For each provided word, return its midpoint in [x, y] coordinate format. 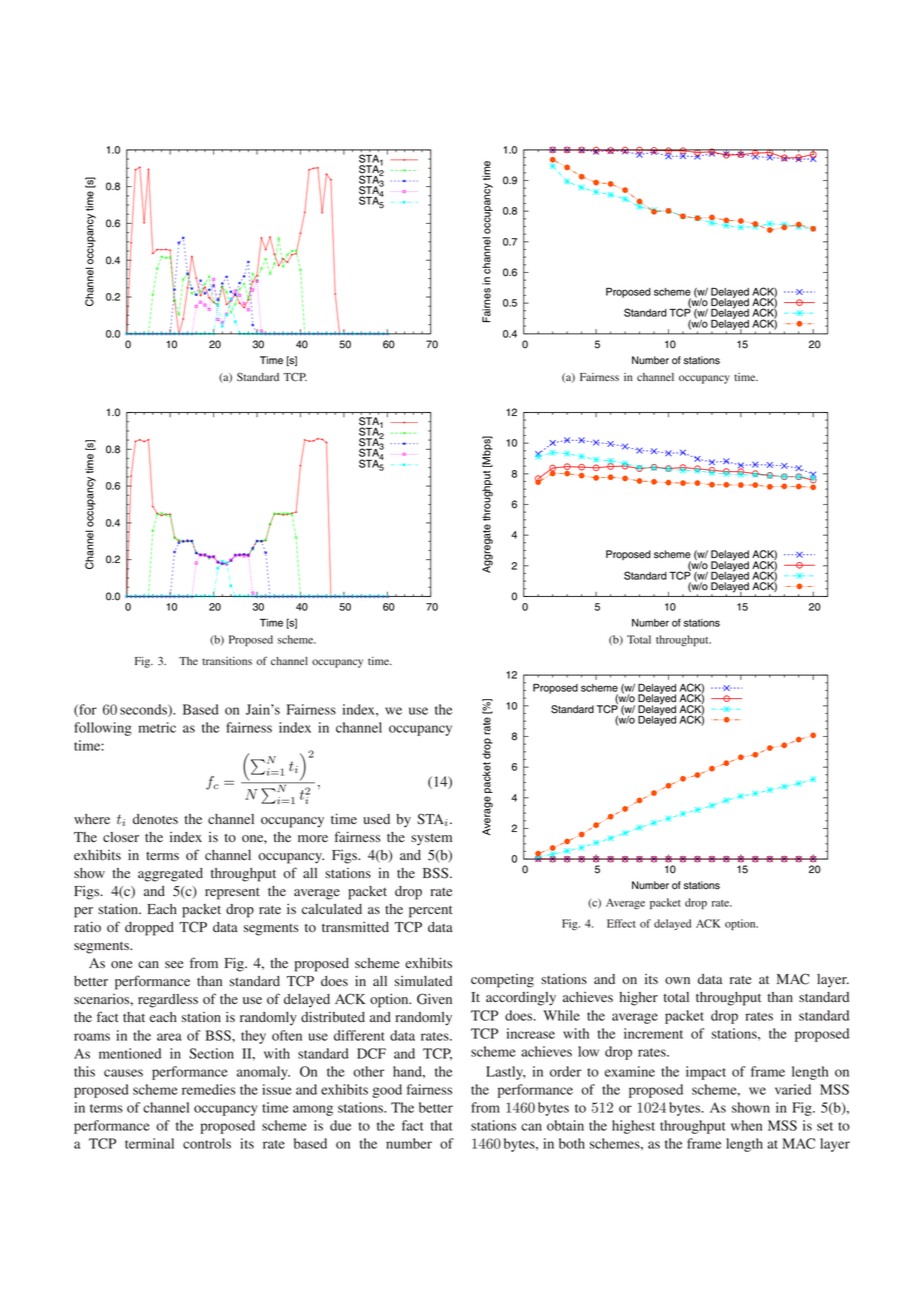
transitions [227, 661]
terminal [149, 1143]
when [746, 1125]
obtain [565, 1125]
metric [157, 727]
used [376, 819]
